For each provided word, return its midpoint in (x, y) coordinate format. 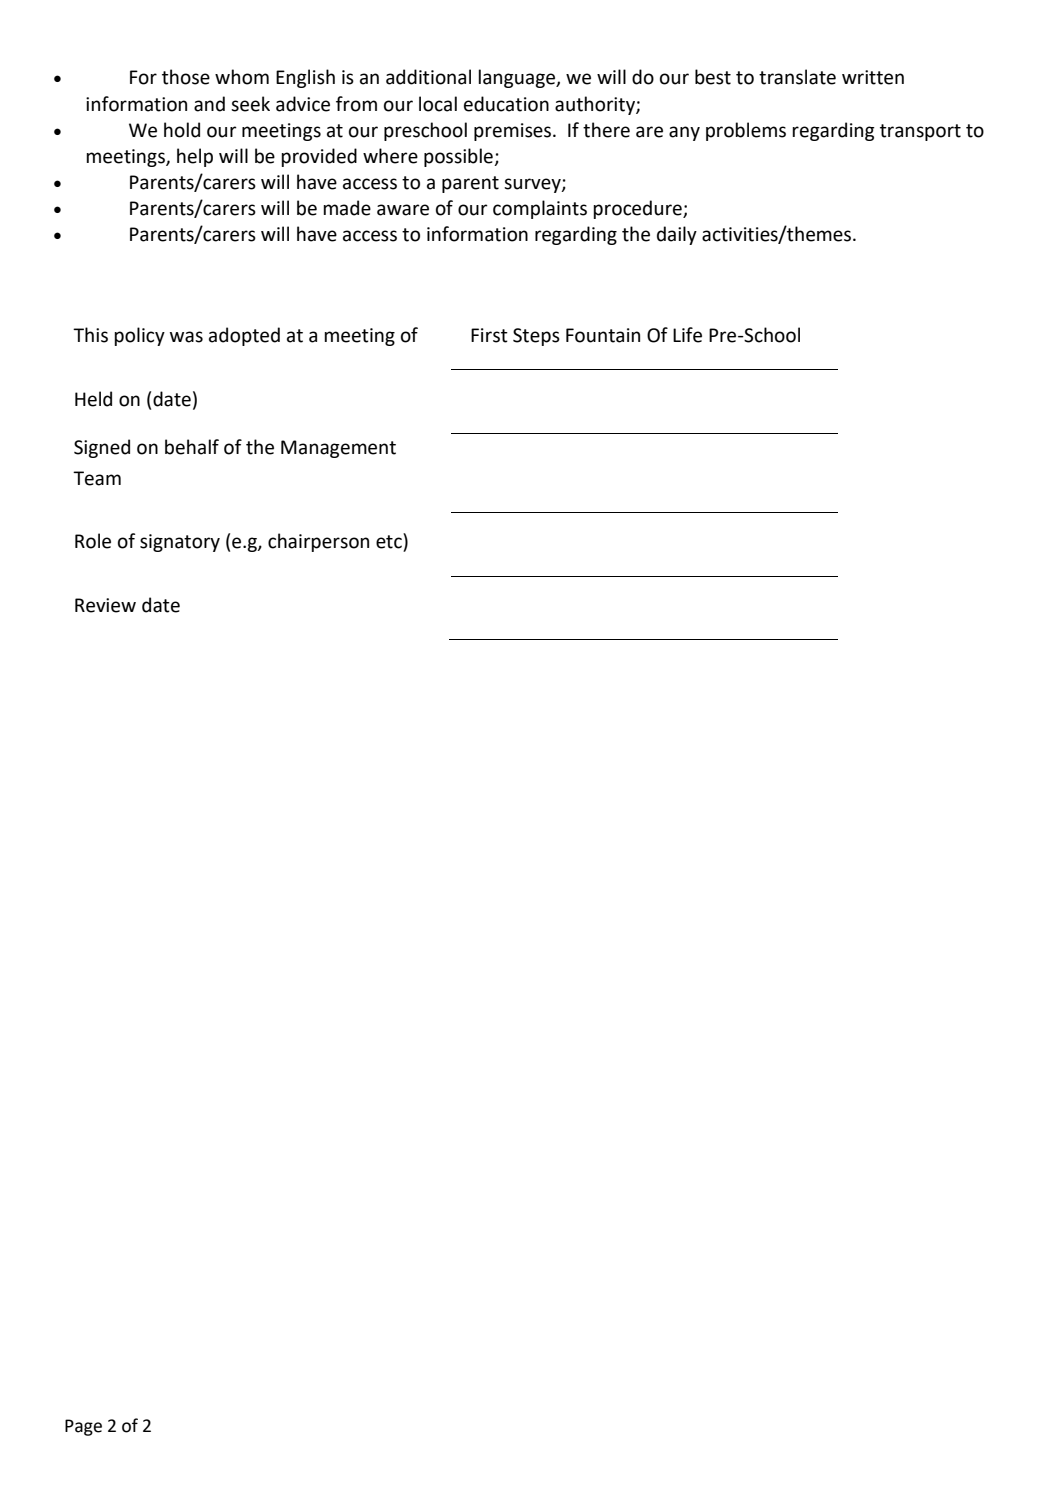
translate (797, 77)
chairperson (318, 542)
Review (105, 605)
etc (390, 541)
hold (182, 130)
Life (687, 335)
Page (83, 1427)
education (506, 104)
